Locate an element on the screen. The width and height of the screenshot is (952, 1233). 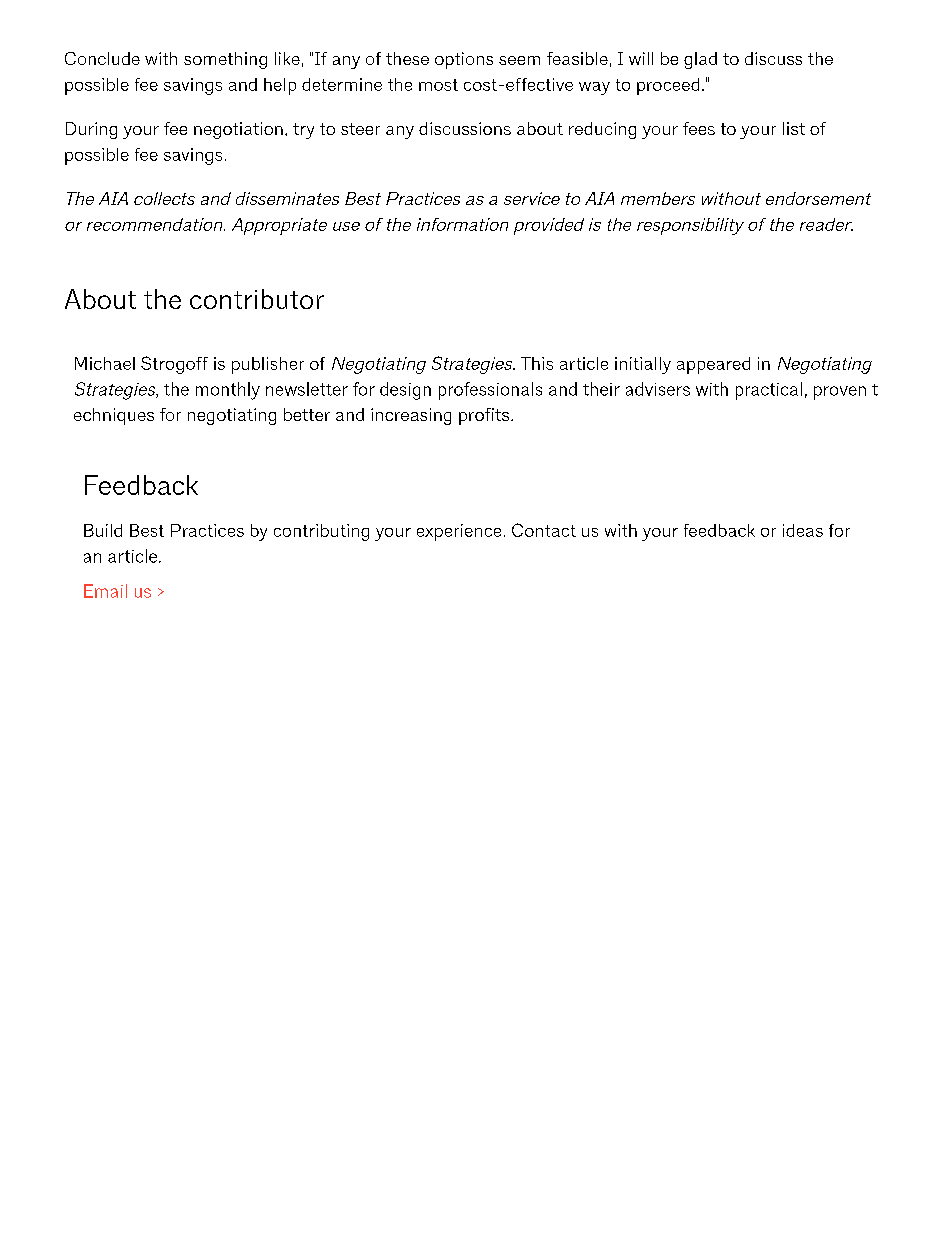
This is located at coordinates (537, 363).
